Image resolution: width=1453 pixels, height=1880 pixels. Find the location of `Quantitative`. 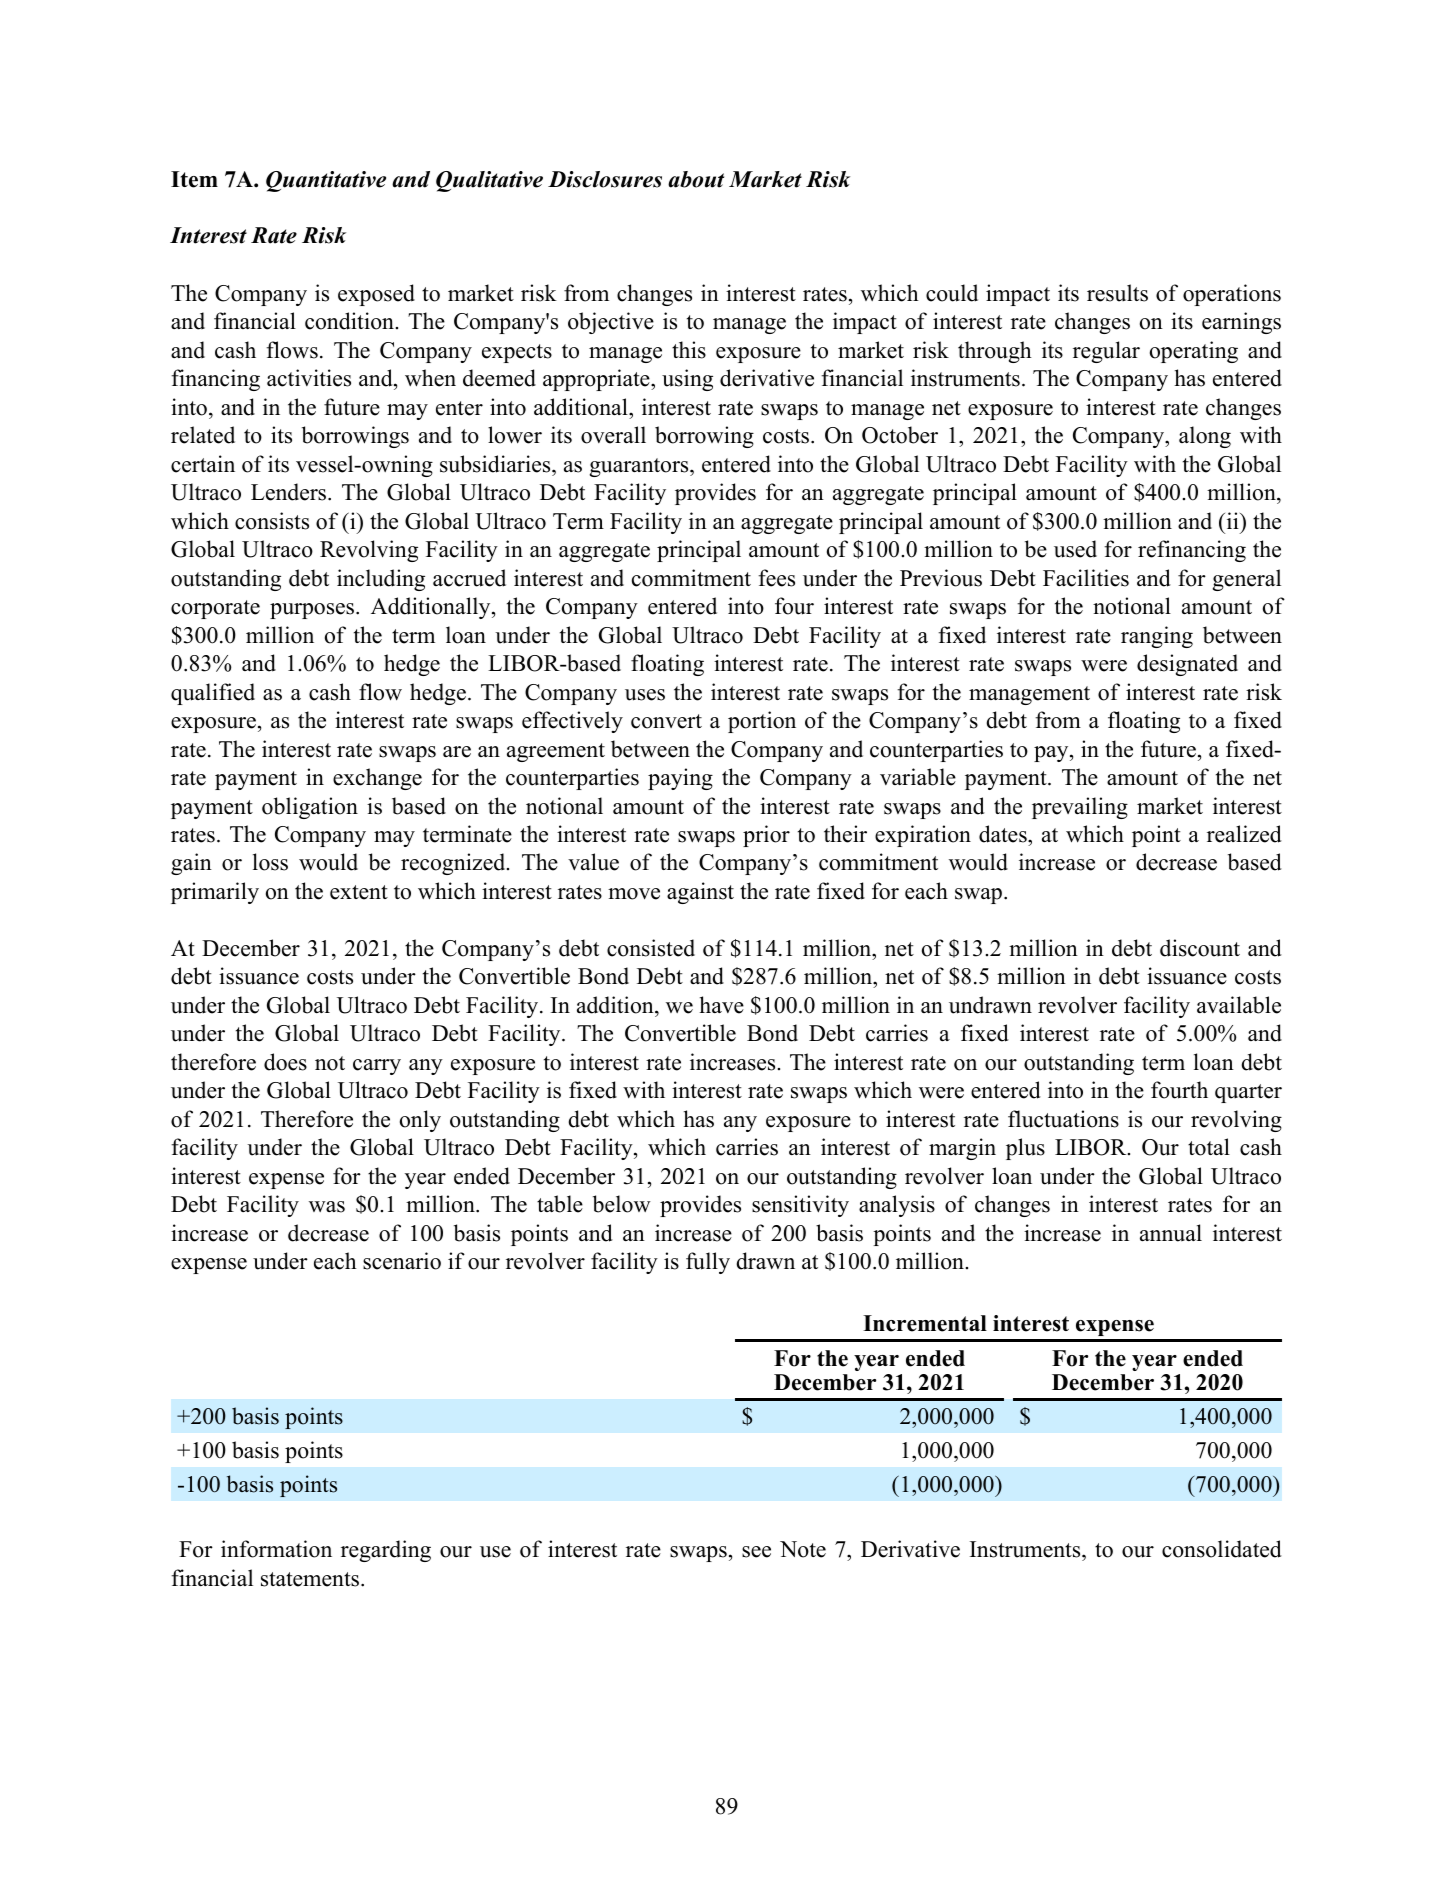

Quantitative is located at coordinates (326, 181).
